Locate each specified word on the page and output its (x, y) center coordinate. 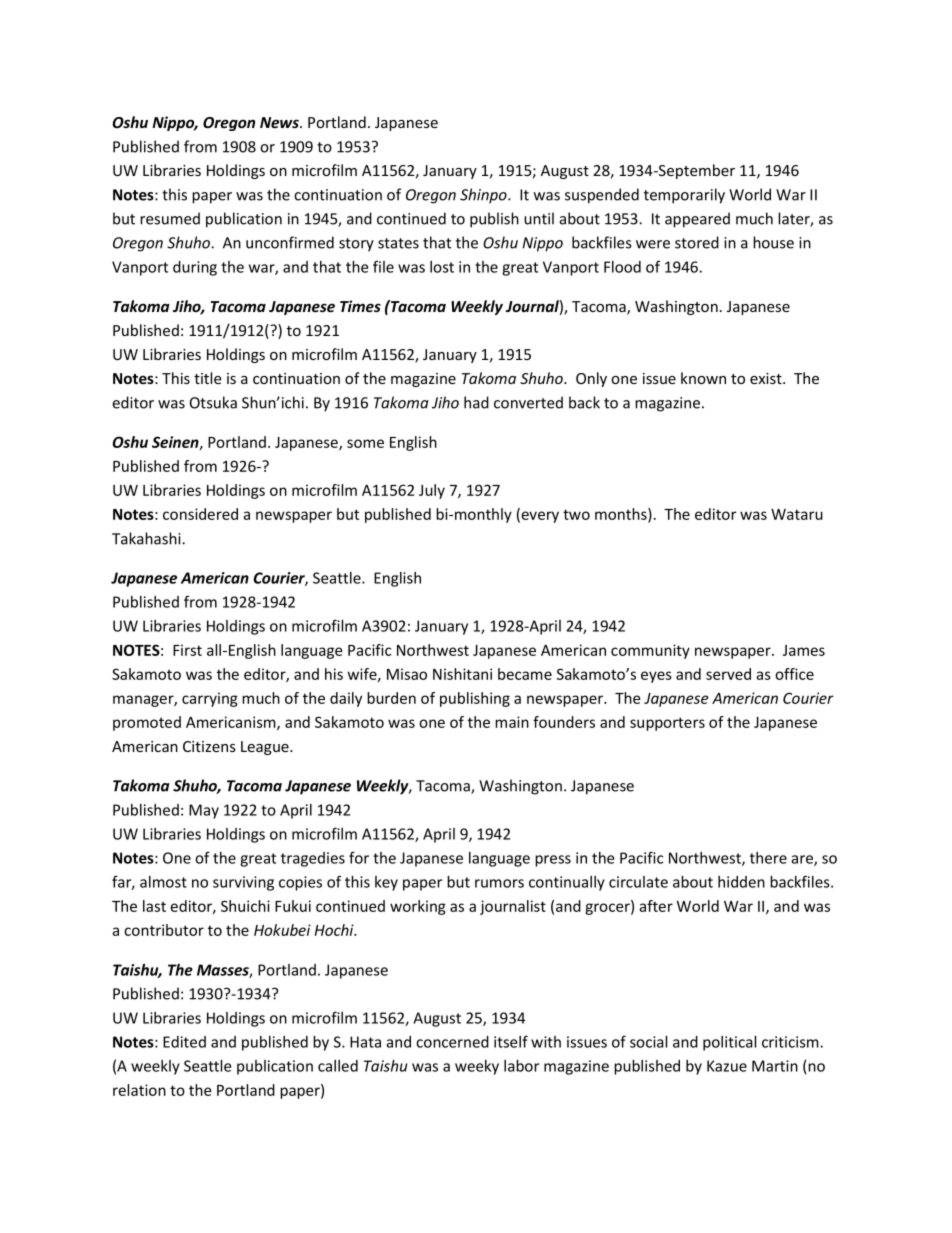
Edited (184, 1042)
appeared (697, 220)
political (729, 1043)
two (576, 514)
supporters (667, 724)
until (539, 218)
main (512, 722)
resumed (170, 218)
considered (200, 514)
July (432, 491)
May (204, 811)
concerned (452, 1042)
